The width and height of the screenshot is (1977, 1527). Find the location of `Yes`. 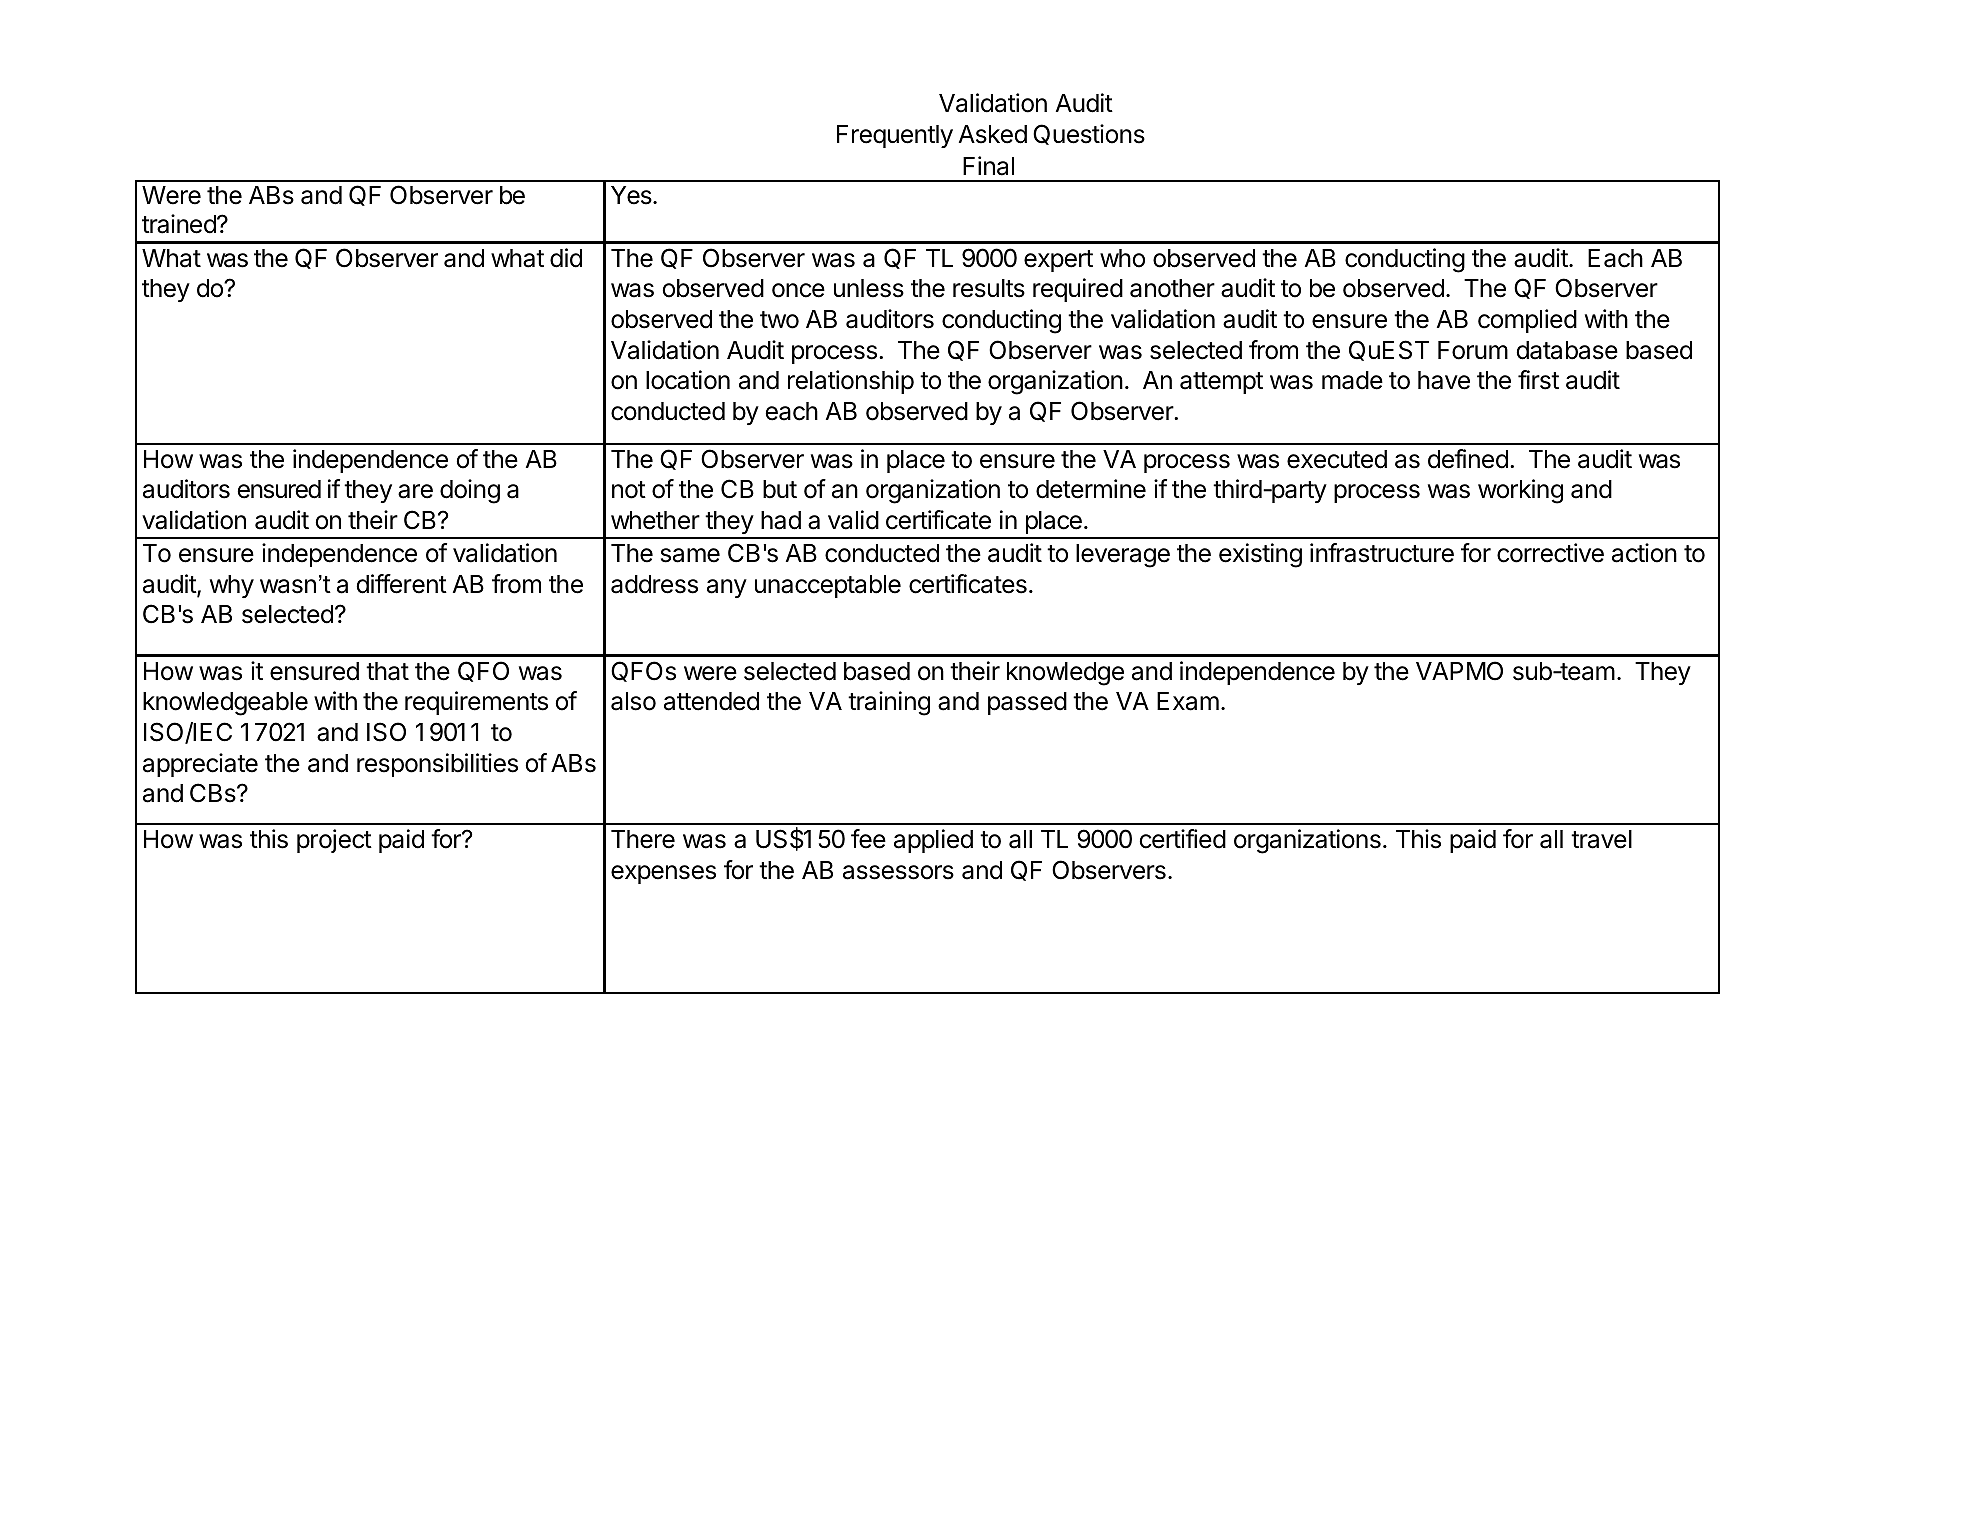

Yes is located at coordinates (632, 195).
